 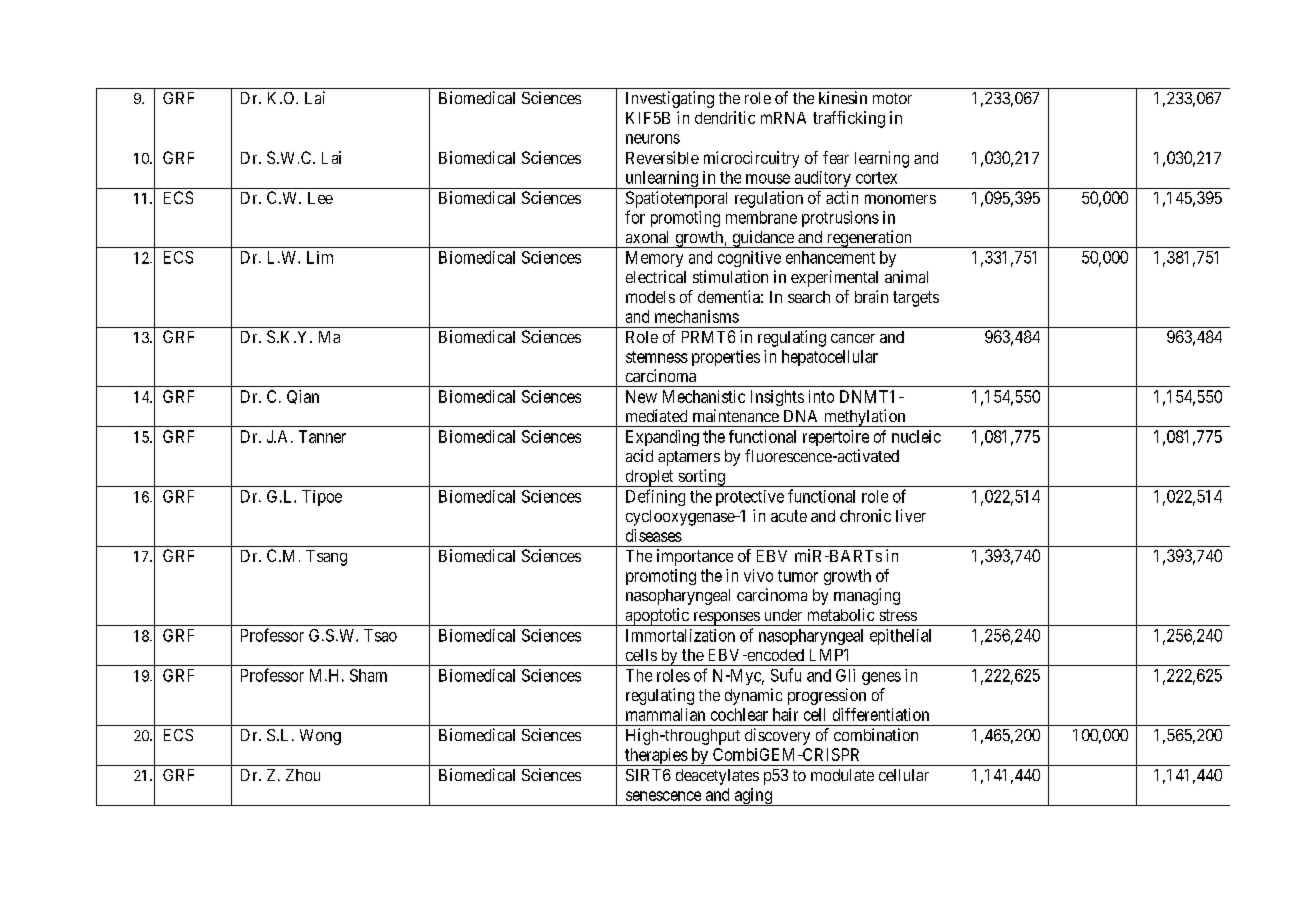 What do you see at coordinates (656, 757) in the document?
I see `therapies` at bounding box center [656, 757].
